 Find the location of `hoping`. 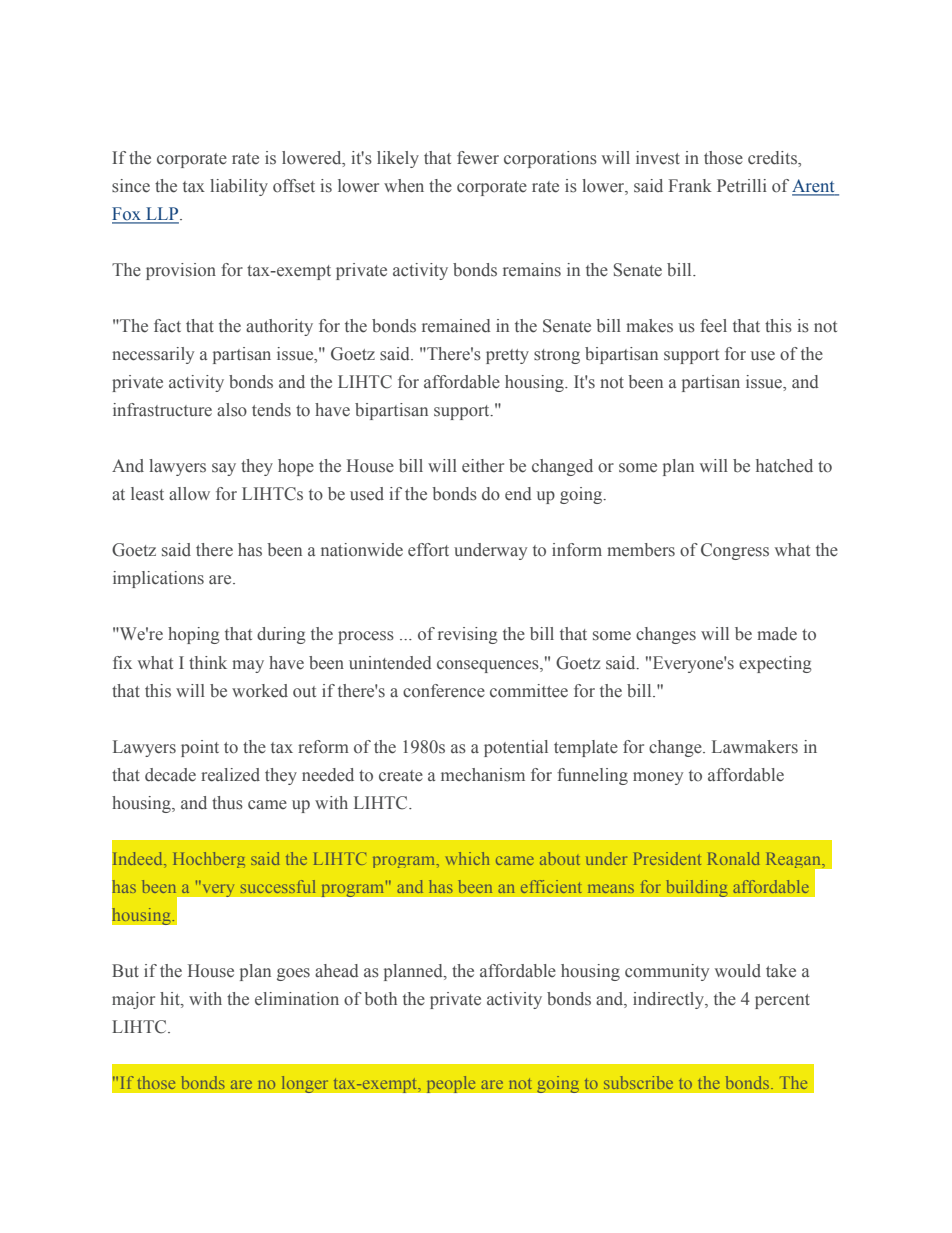

hoping is located at coordinates (194, 635).
